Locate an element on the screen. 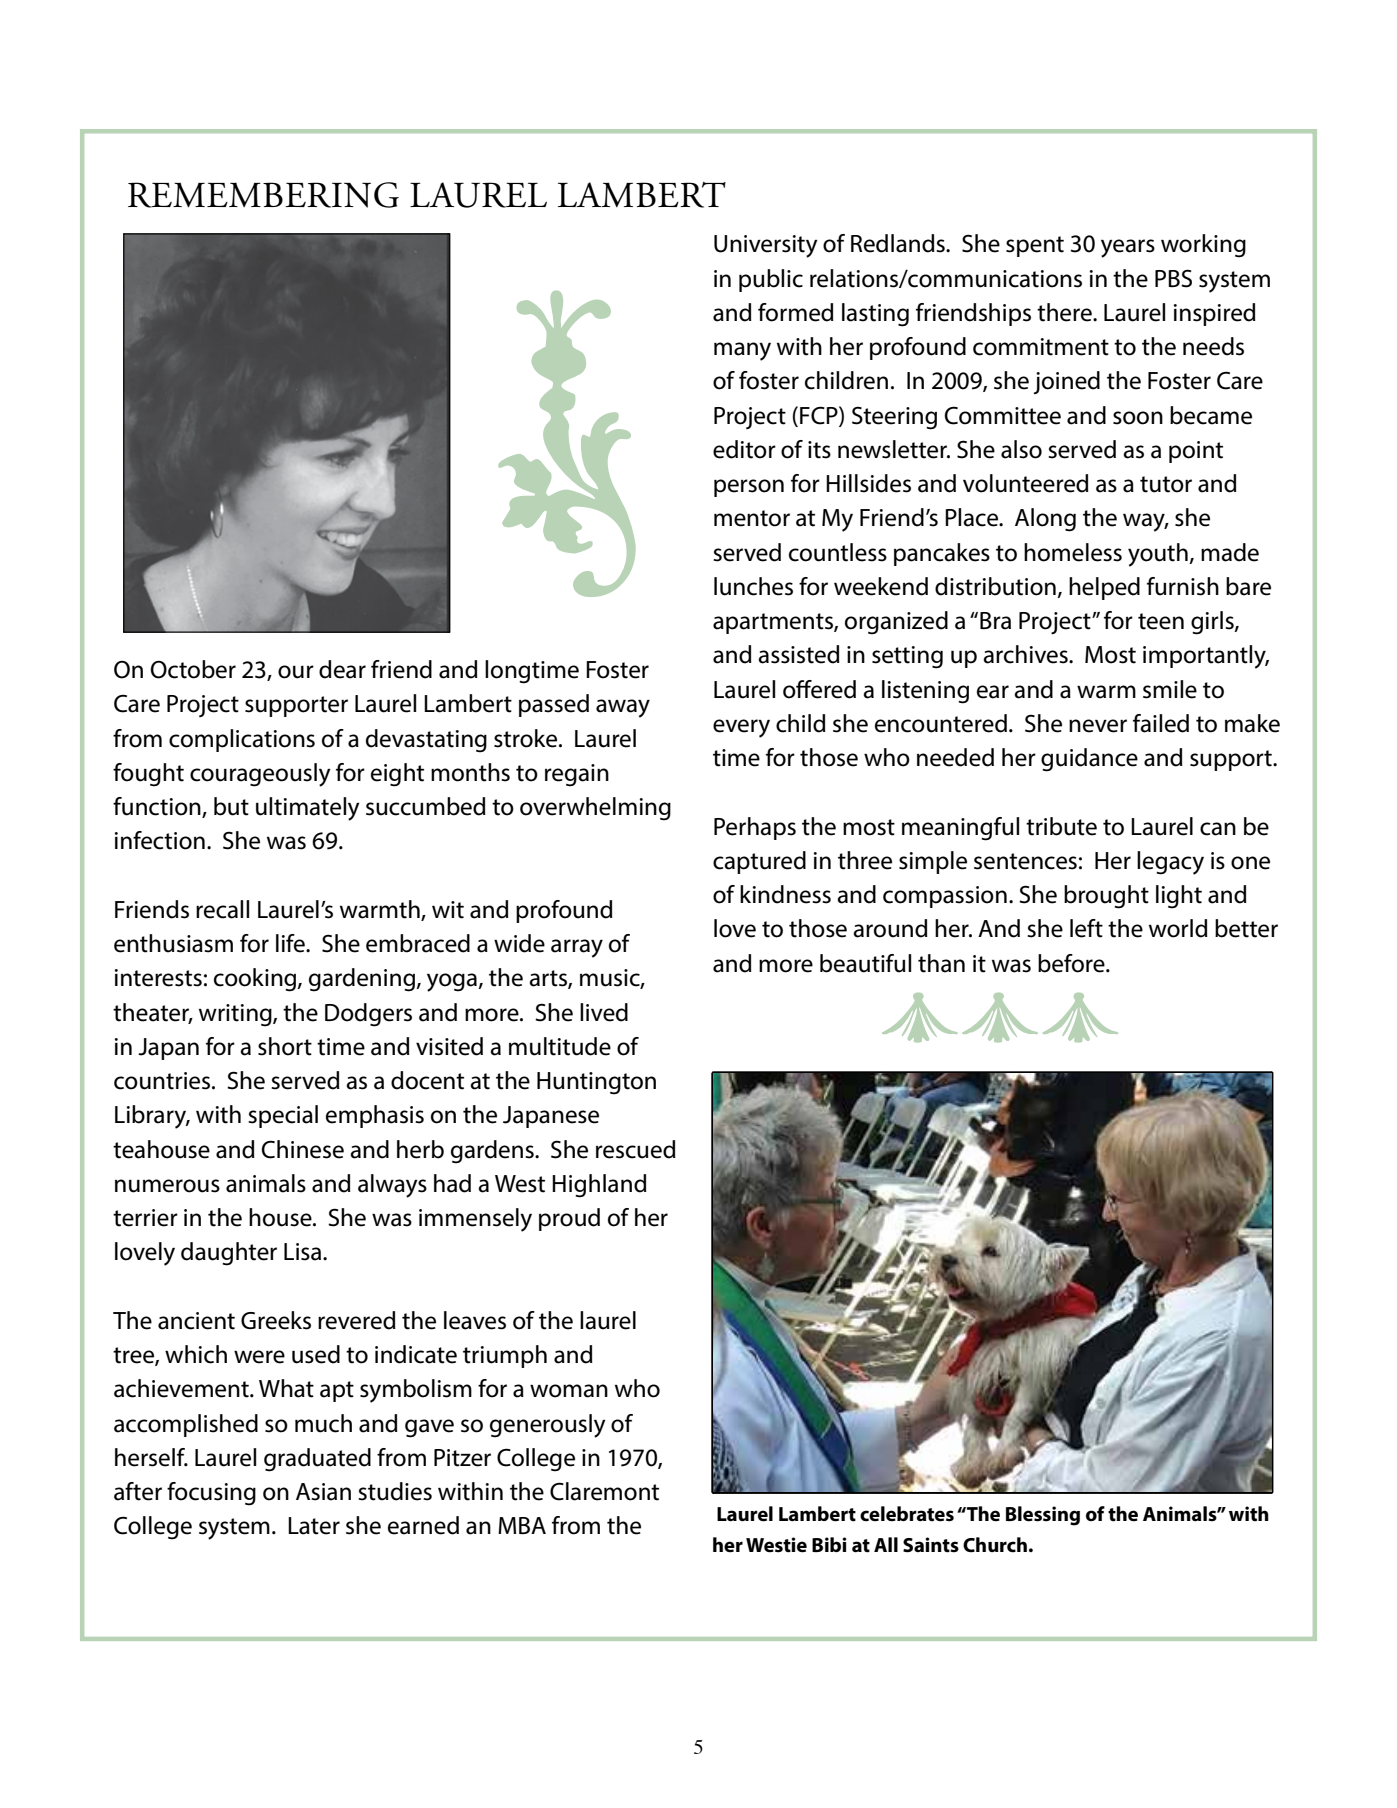 This screenshot has height=1808, width=1397. lived is located at coordinates (604, 1012).
